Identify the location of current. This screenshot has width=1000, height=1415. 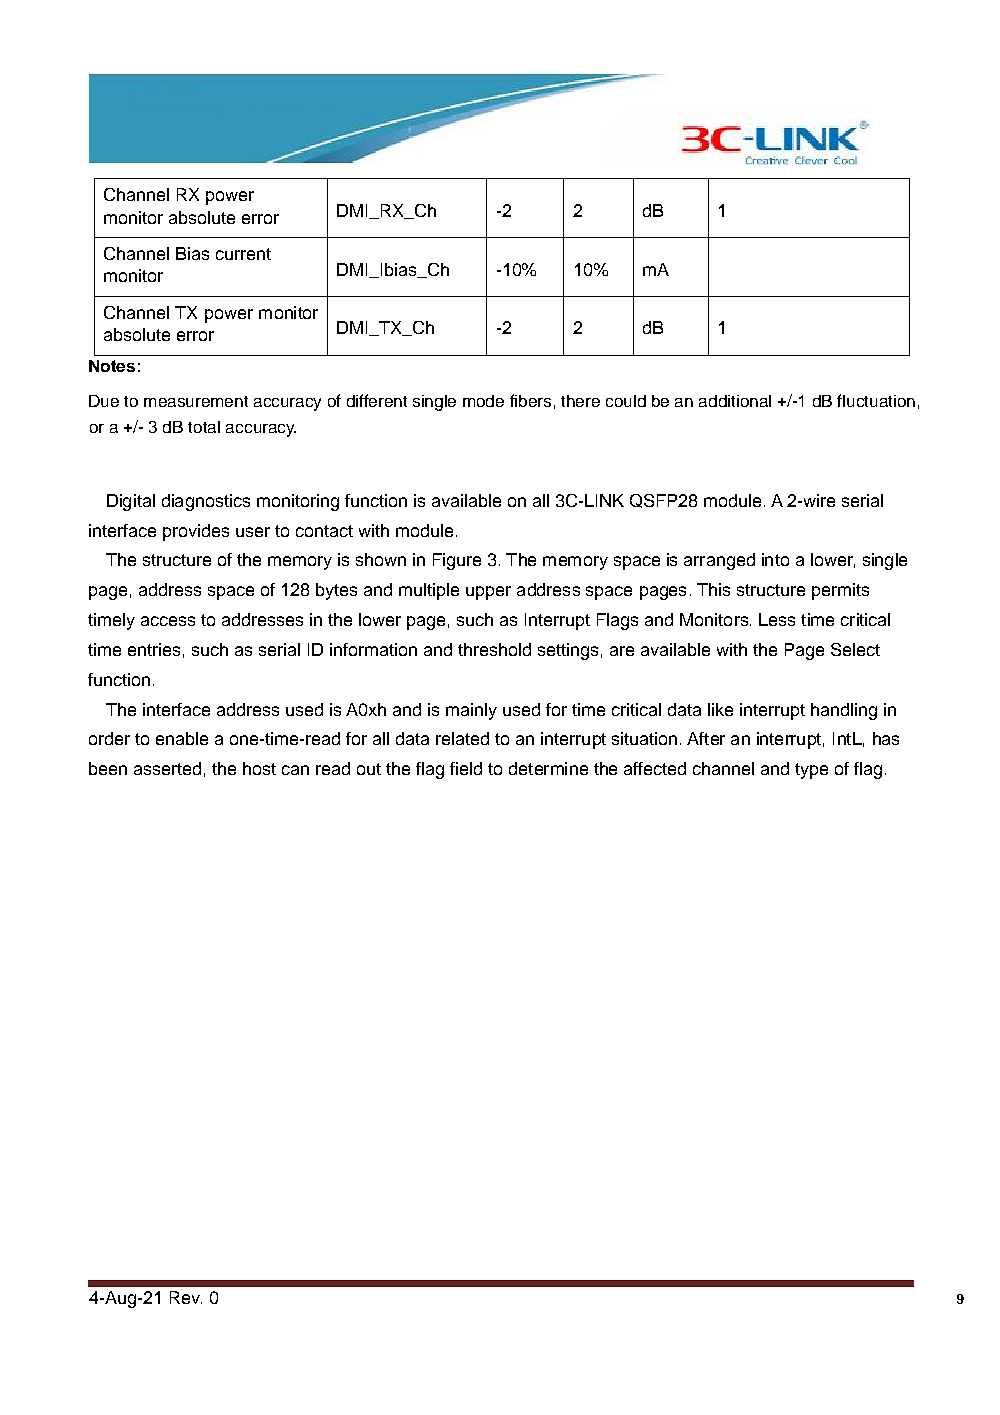
(243, 254).
